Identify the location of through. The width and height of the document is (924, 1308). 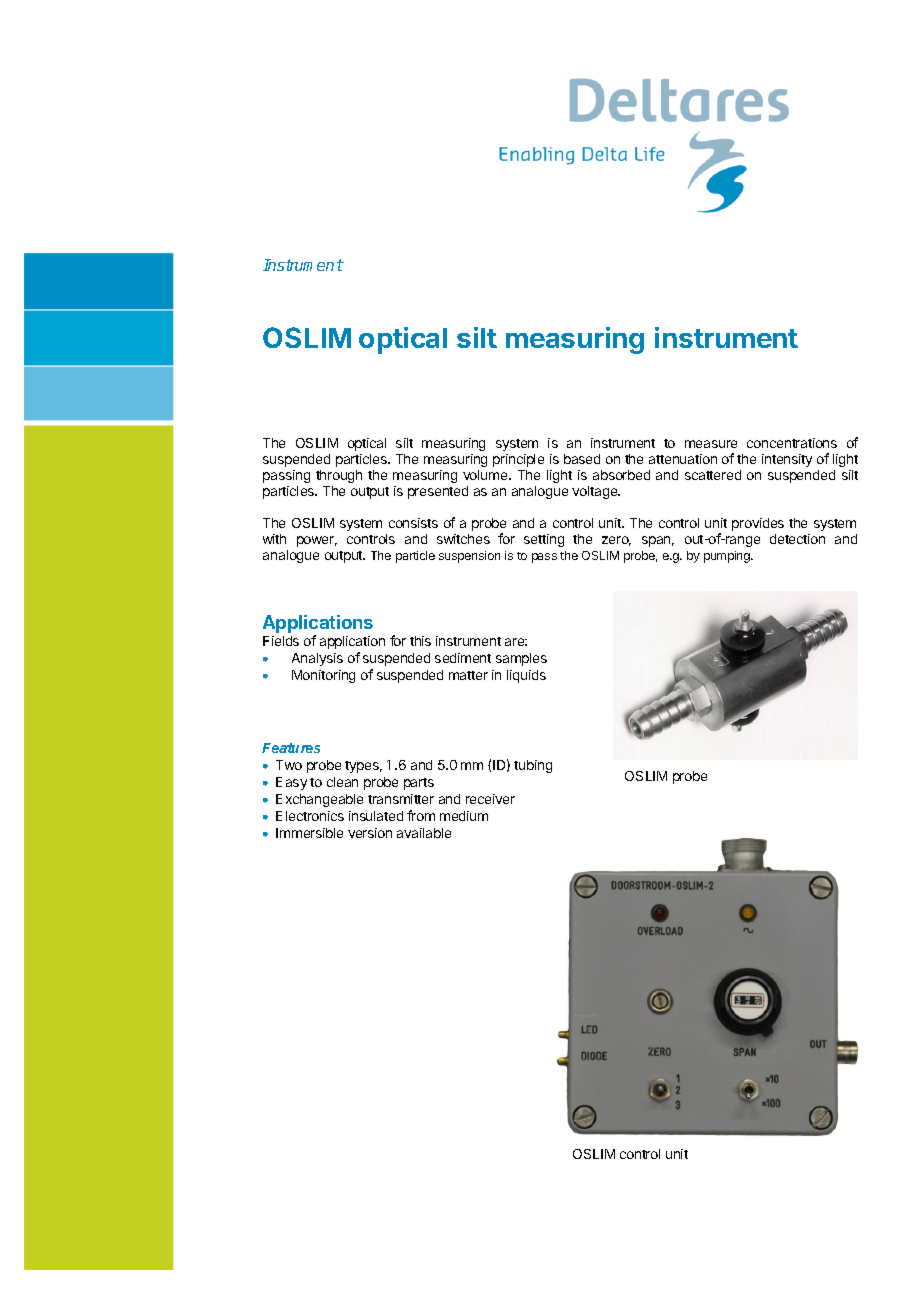
(339, 476).
